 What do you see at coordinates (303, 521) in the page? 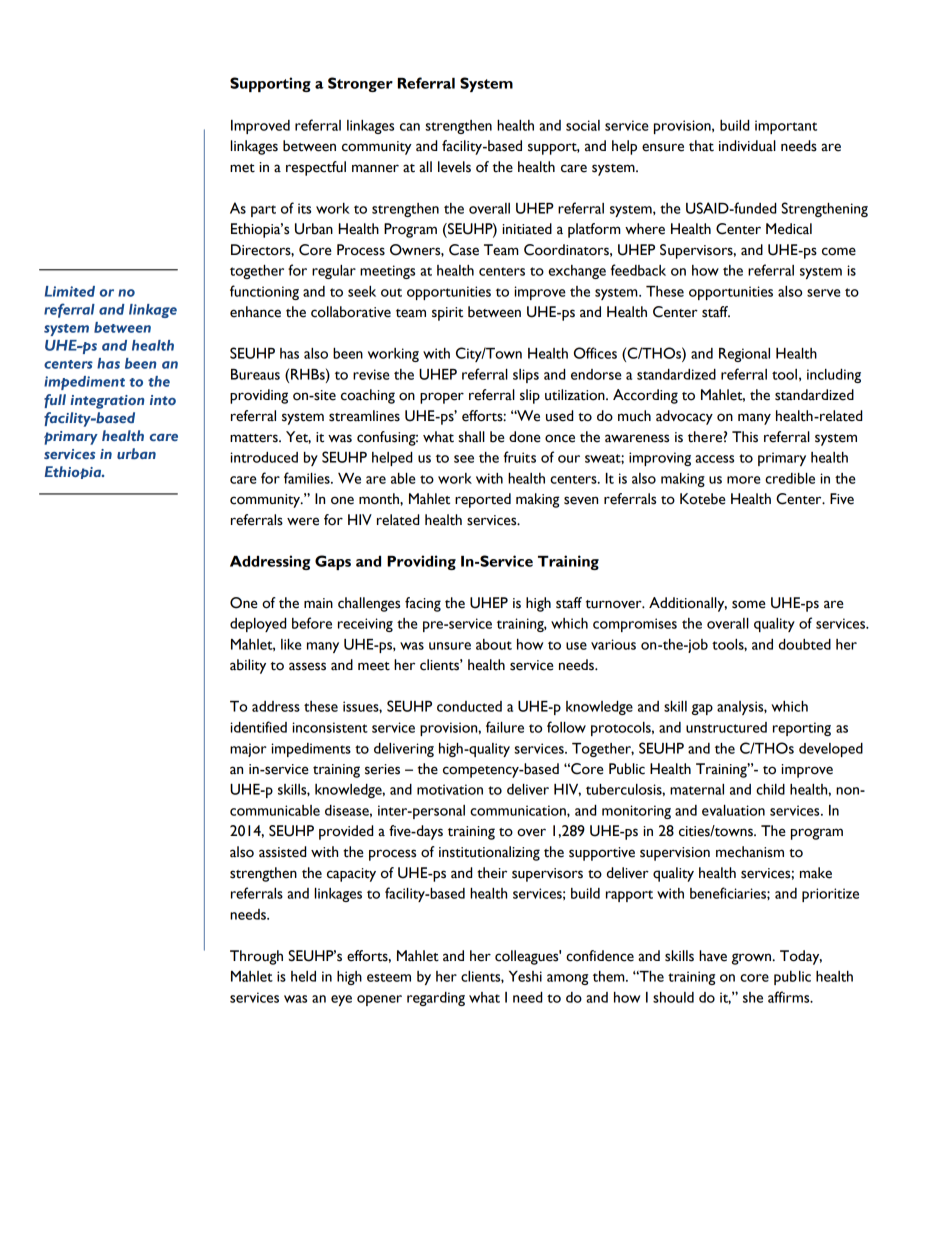
I see `were` at bounding box center [303, 521].
